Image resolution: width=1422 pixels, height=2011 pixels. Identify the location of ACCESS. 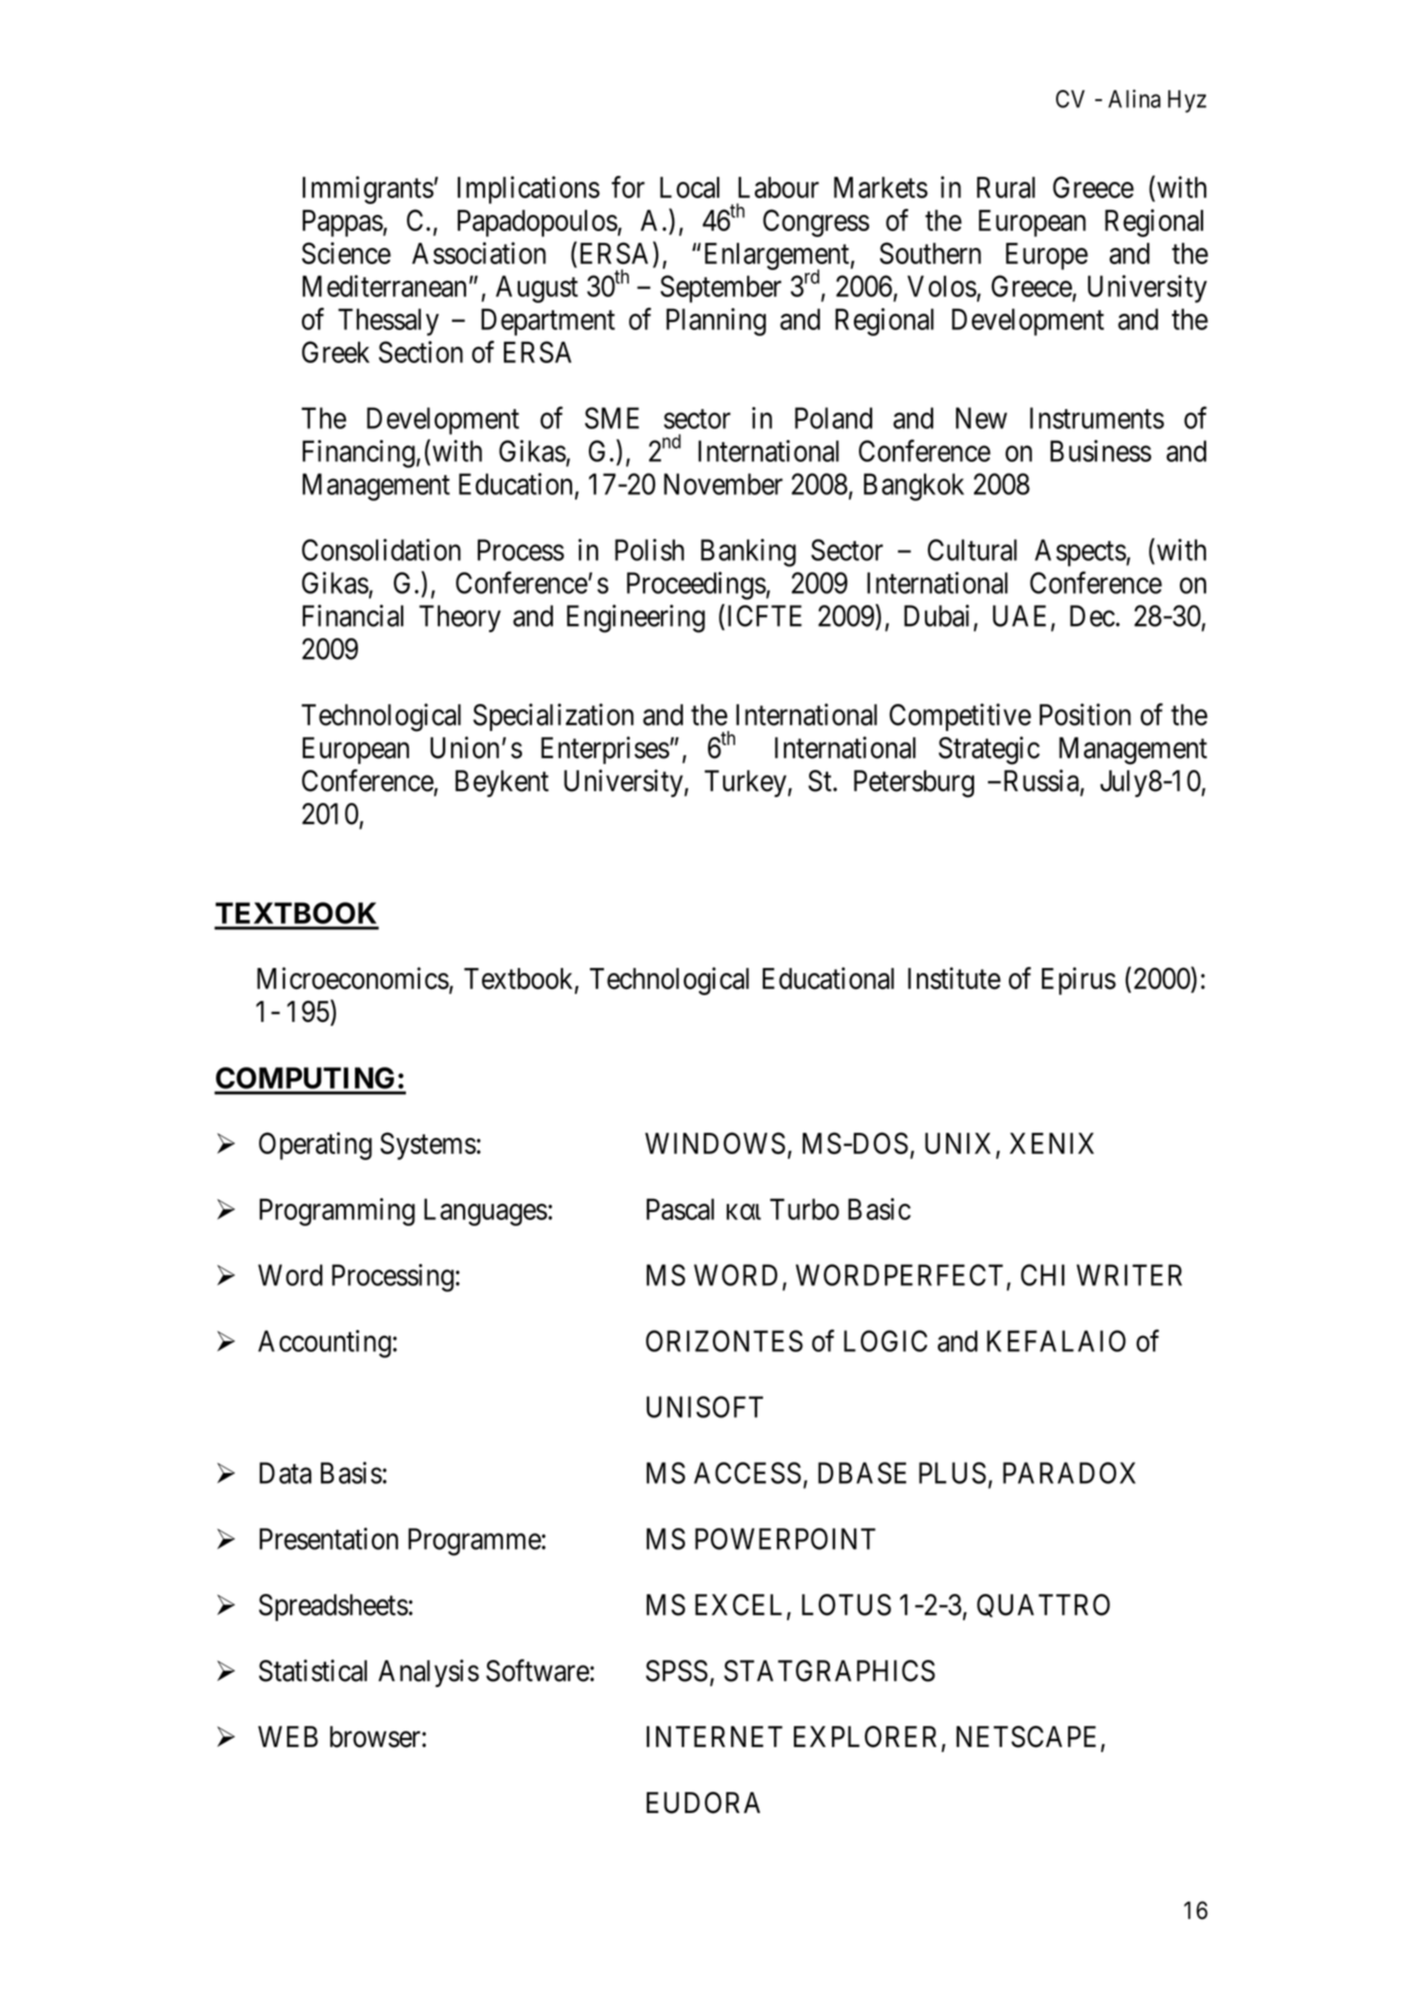
(747, 1473).
